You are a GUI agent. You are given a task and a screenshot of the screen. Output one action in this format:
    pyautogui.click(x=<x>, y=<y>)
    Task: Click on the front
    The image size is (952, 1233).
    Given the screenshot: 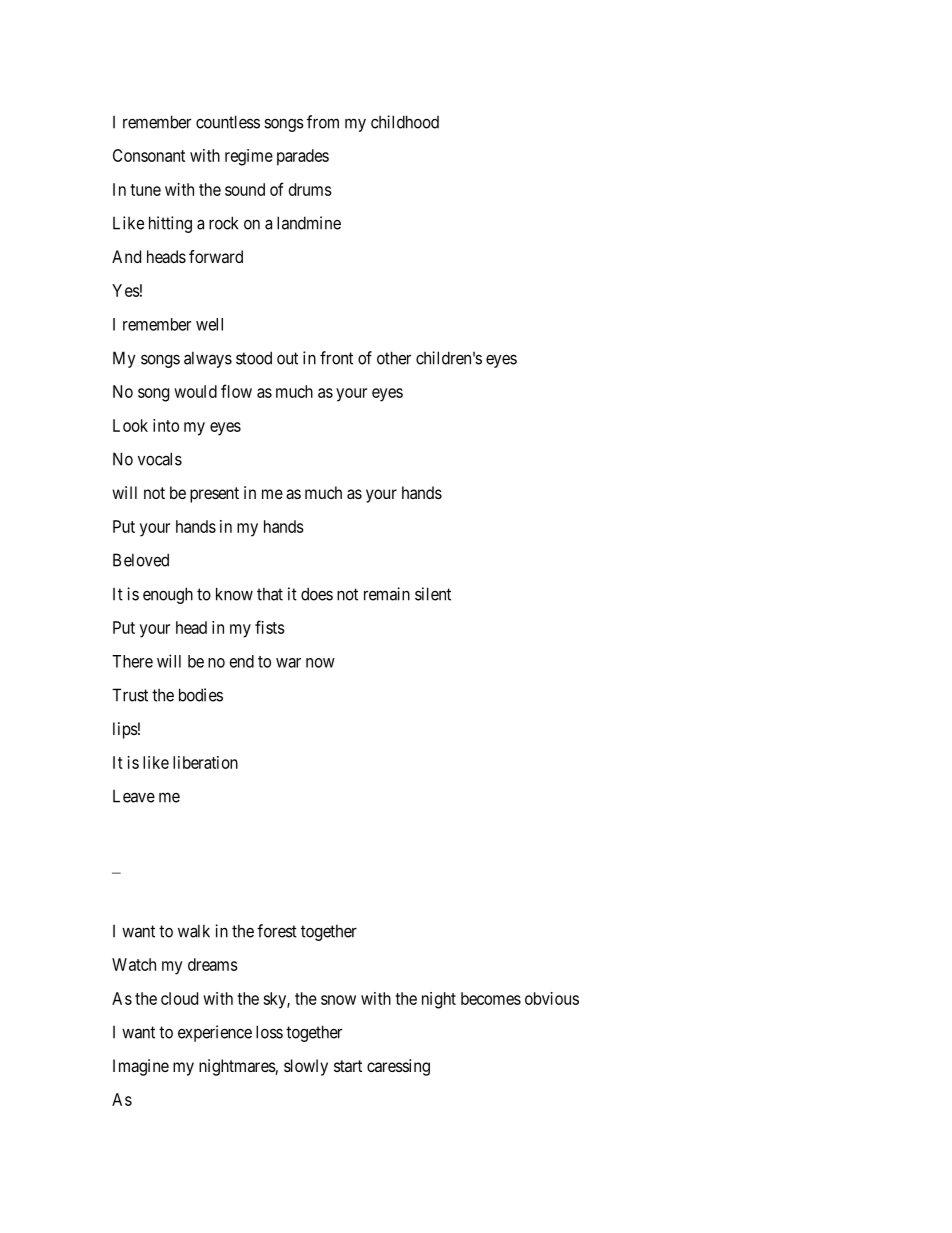 What is the action you would take?
    pyautogui.click(x=336, y=358)
